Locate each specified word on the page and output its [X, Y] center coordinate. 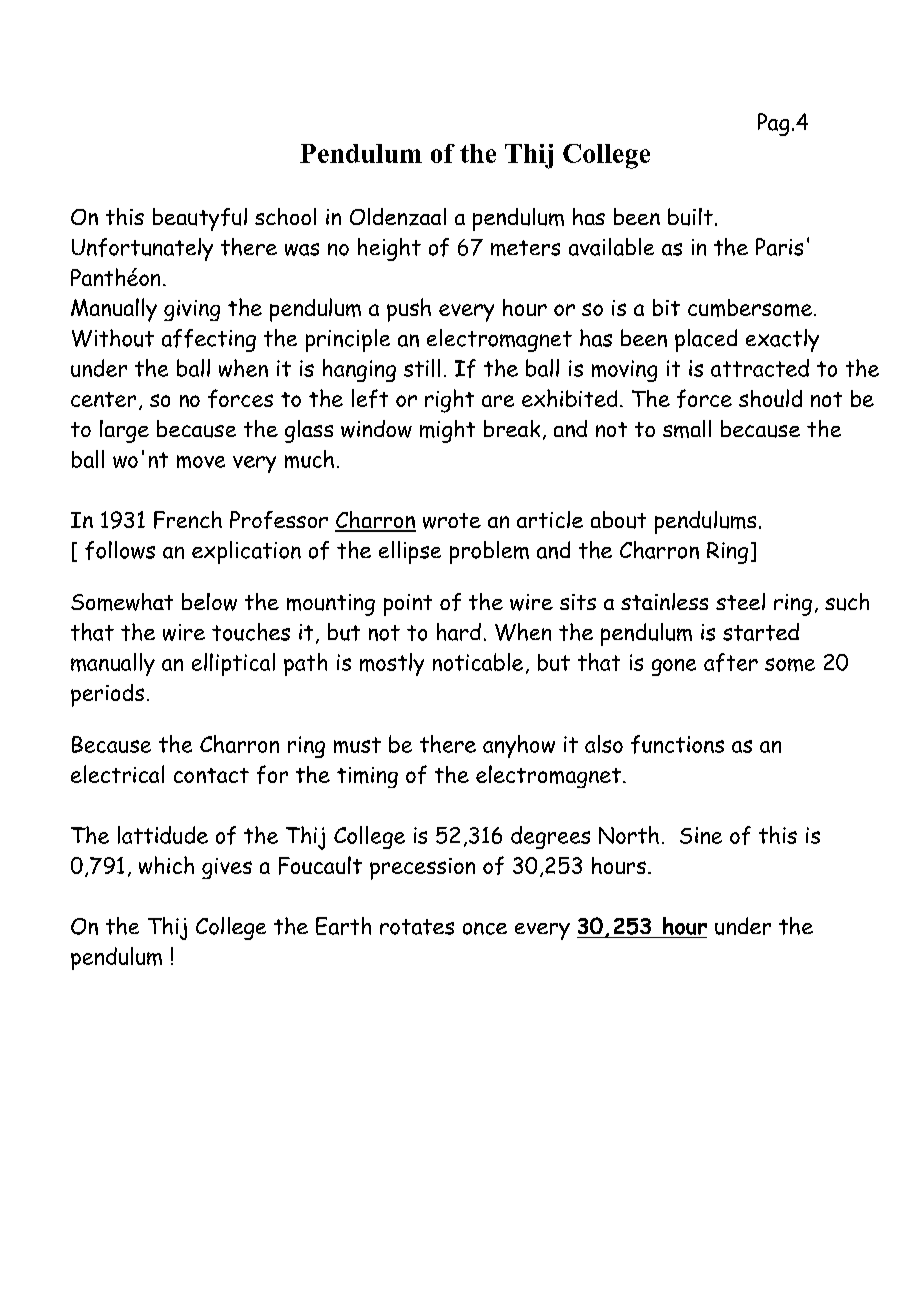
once [485, 928]
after [731, 662]
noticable [478, 662]
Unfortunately [142, 249]
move [201, 461]
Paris [779, 247]
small [687, 429]
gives [227, 868]
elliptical [233, 664]
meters [525, 248]
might [447, 431]
